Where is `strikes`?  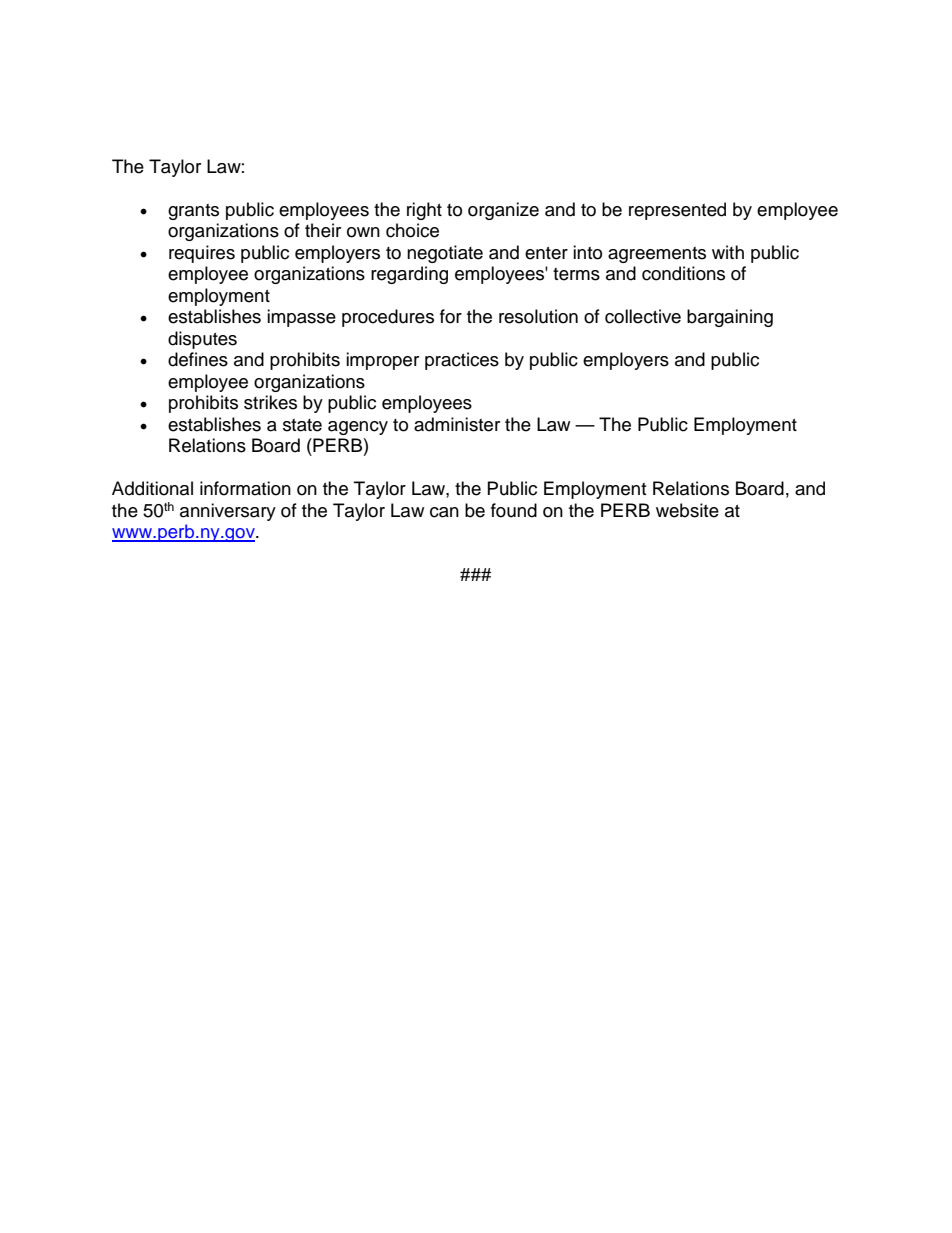
strikes is located at coordinates (270, 402).
